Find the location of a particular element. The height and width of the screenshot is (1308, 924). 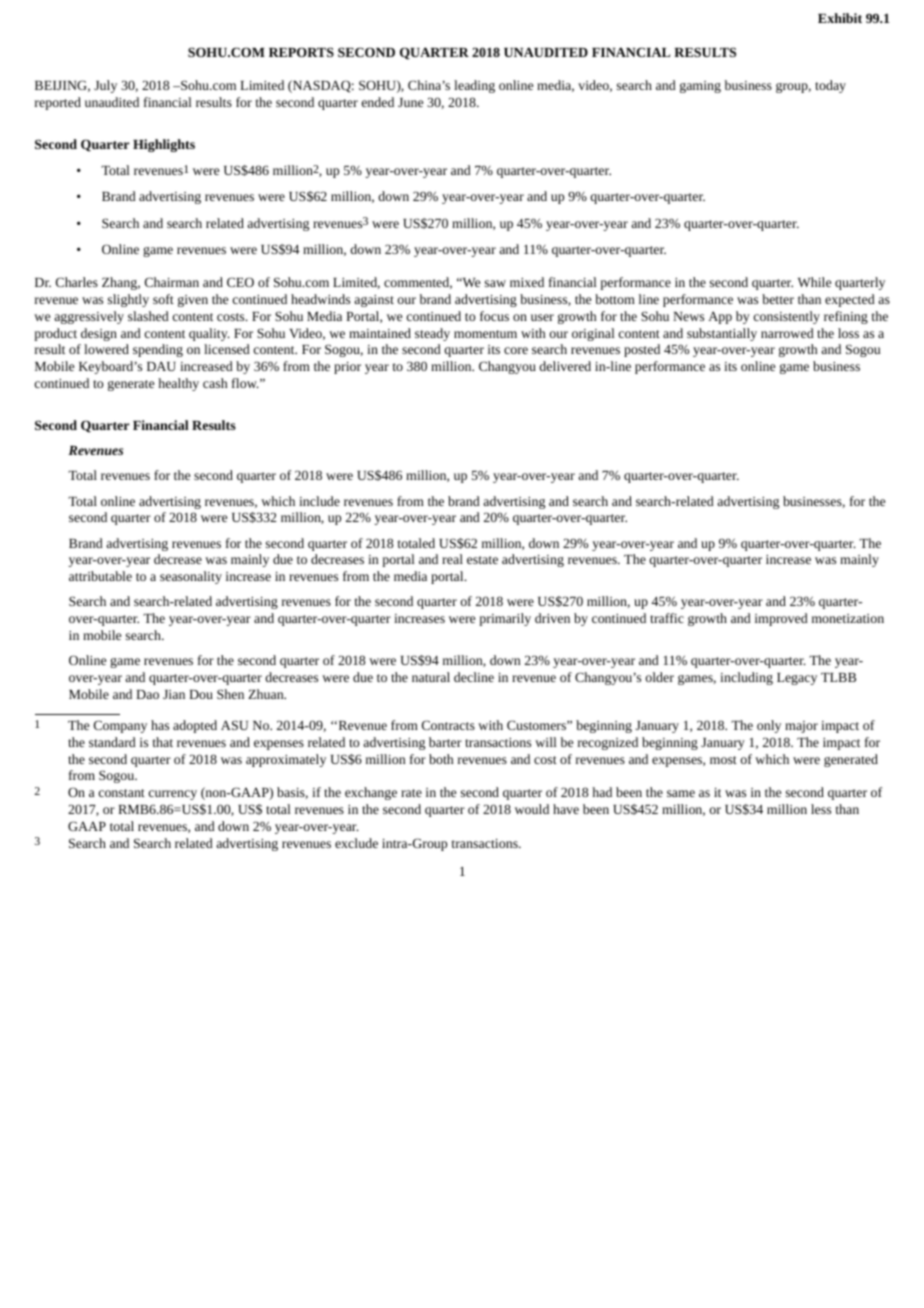

While is located at coordinates (814, 282).
